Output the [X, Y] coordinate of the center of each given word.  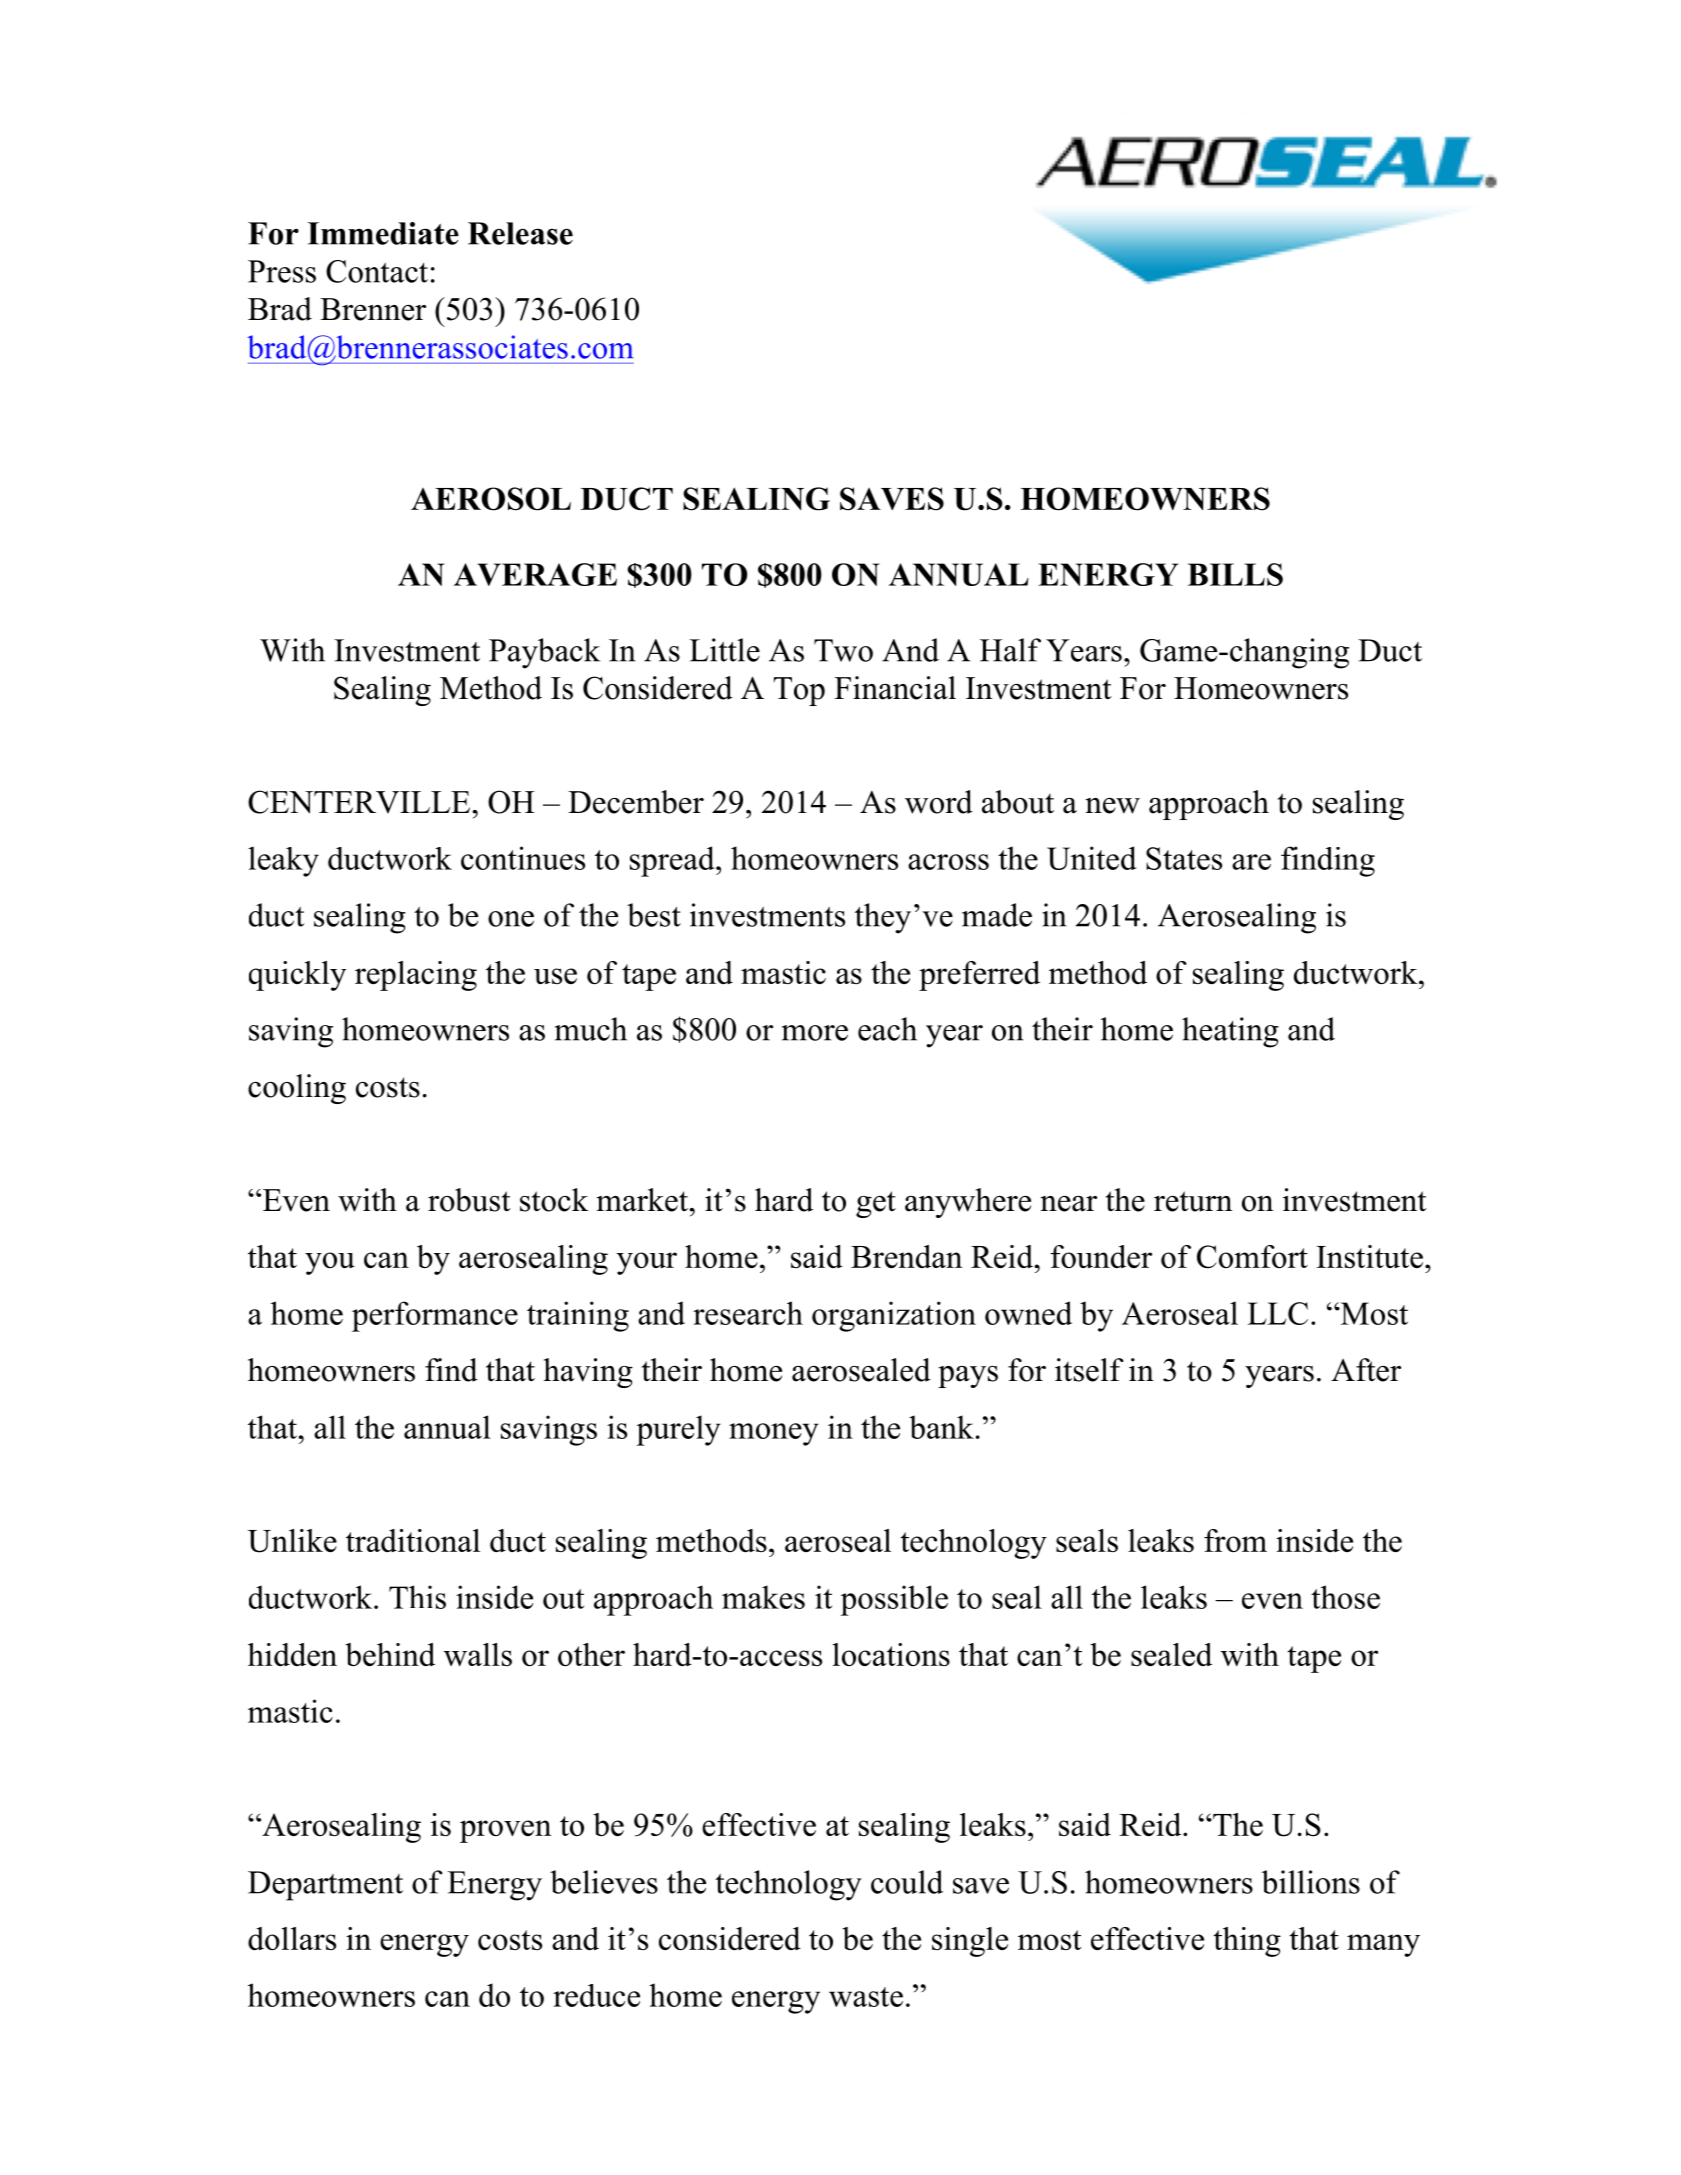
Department [325, 1886]
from [1235, 1540]
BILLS [1235, 574]
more [815, 1033]
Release [520, 233]
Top [799, 691]
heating [1230, 1032]
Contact [377, 271]
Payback [544, 653]
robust [469, 1200]
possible [894, 1600]
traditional [413, 1540]
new [1112, 806]
